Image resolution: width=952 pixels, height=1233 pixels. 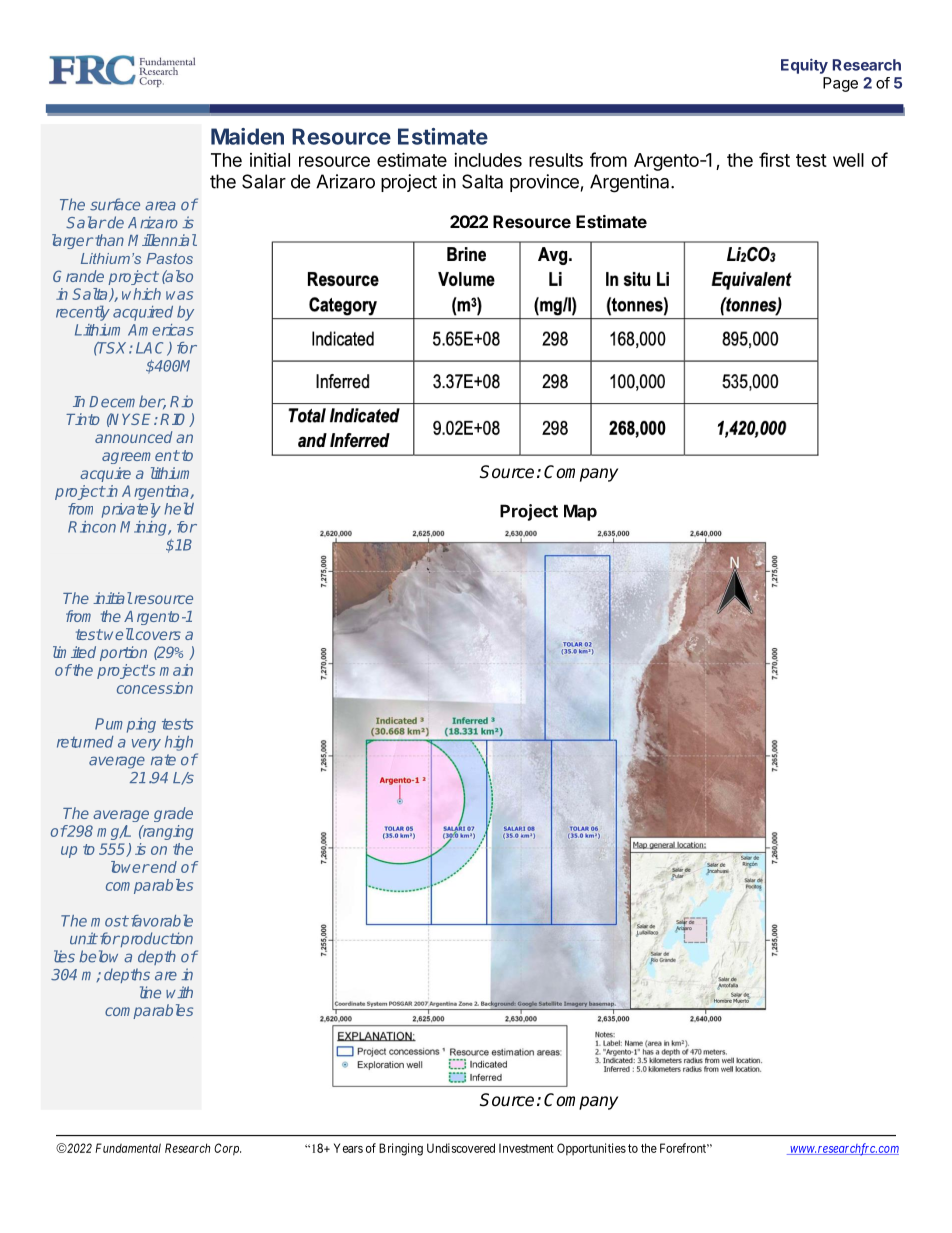 I want to click on first, so click(x=774, y=159).
